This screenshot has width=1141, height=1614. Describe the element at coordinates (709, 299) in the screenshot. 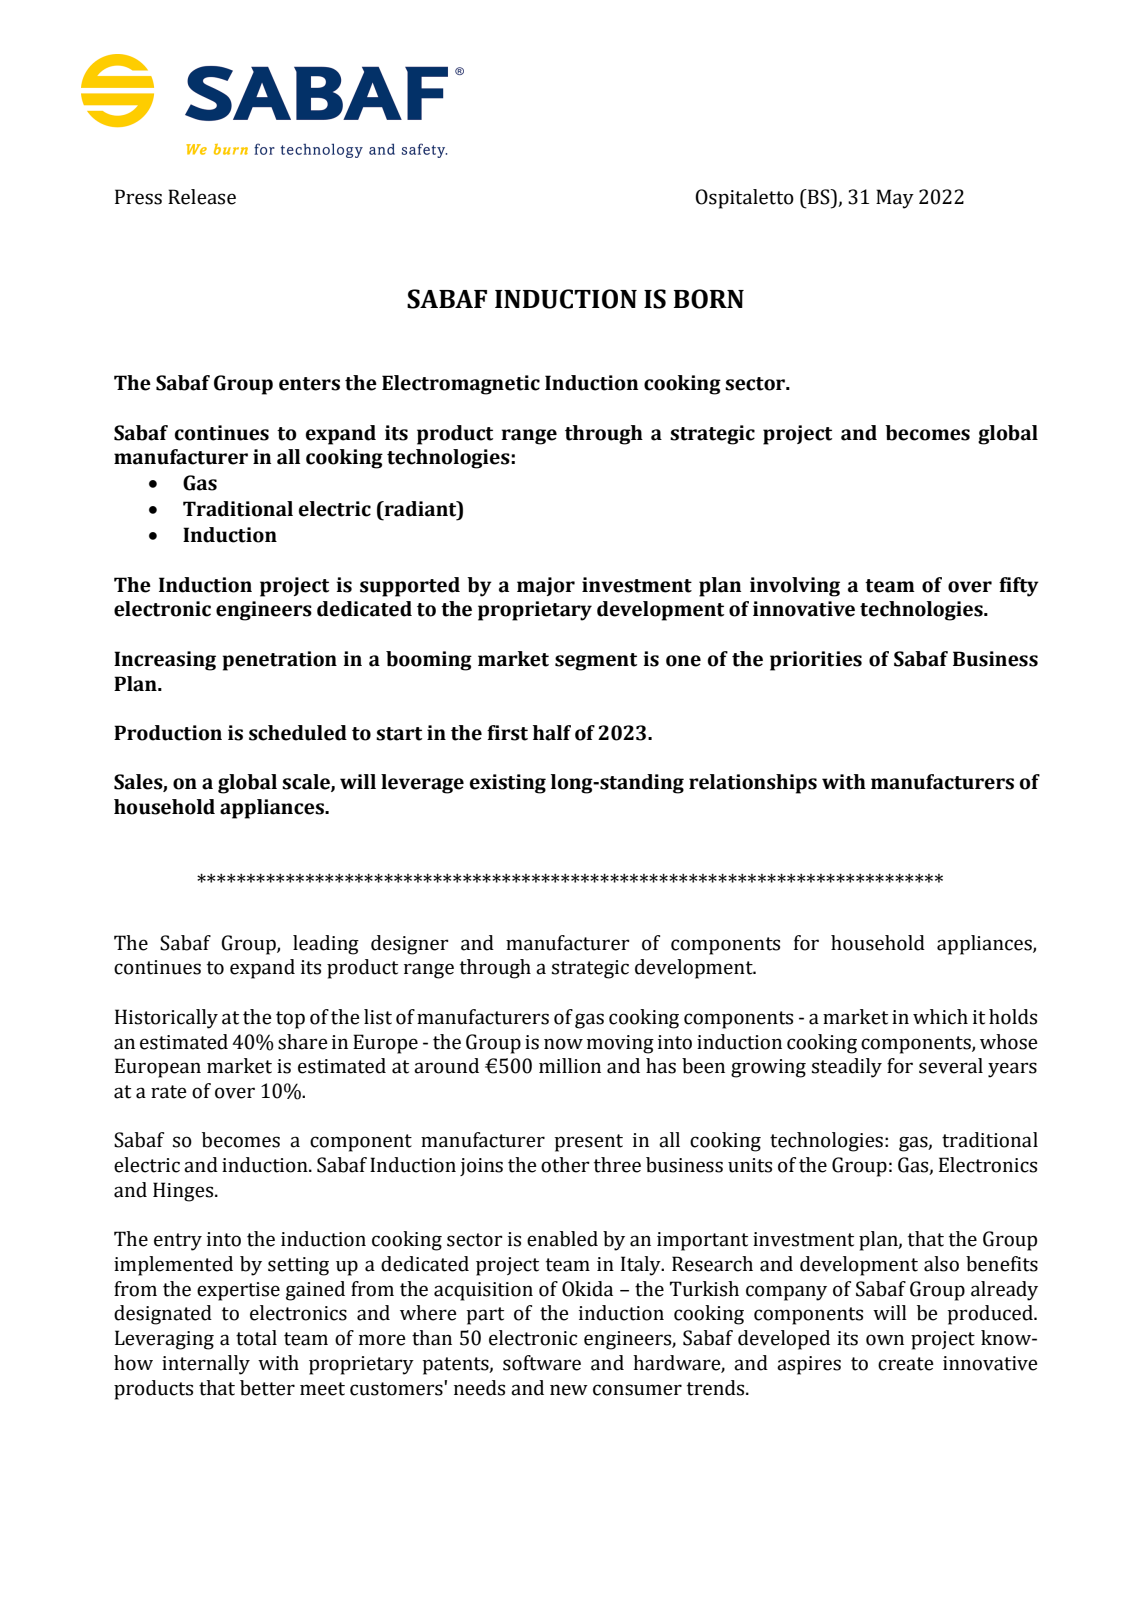

I see `BORN` at that location.
